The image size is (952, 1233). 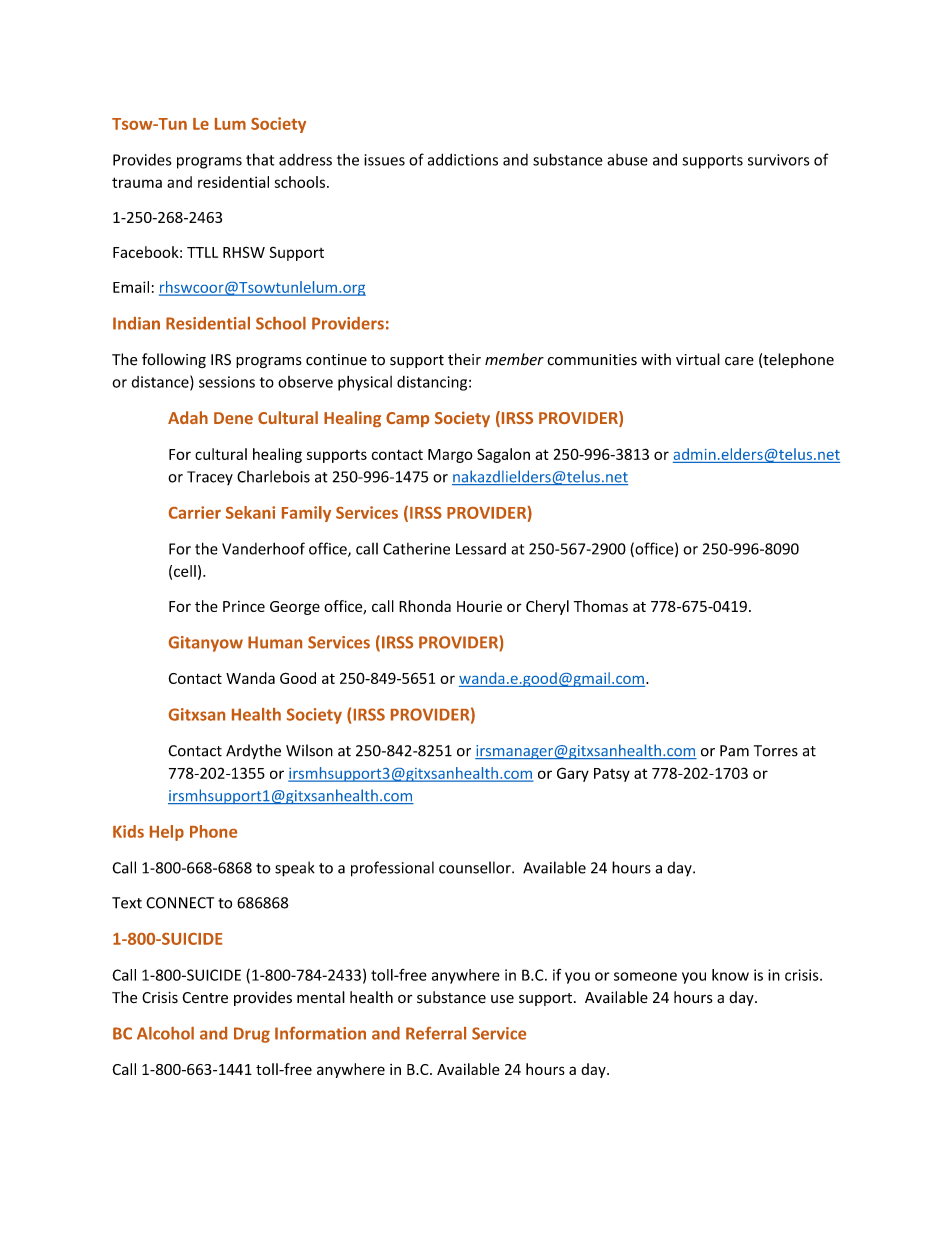 What do you see at coordinates (734, 751) in the page?
I see `Pam` at bounding box center [734, 751].
